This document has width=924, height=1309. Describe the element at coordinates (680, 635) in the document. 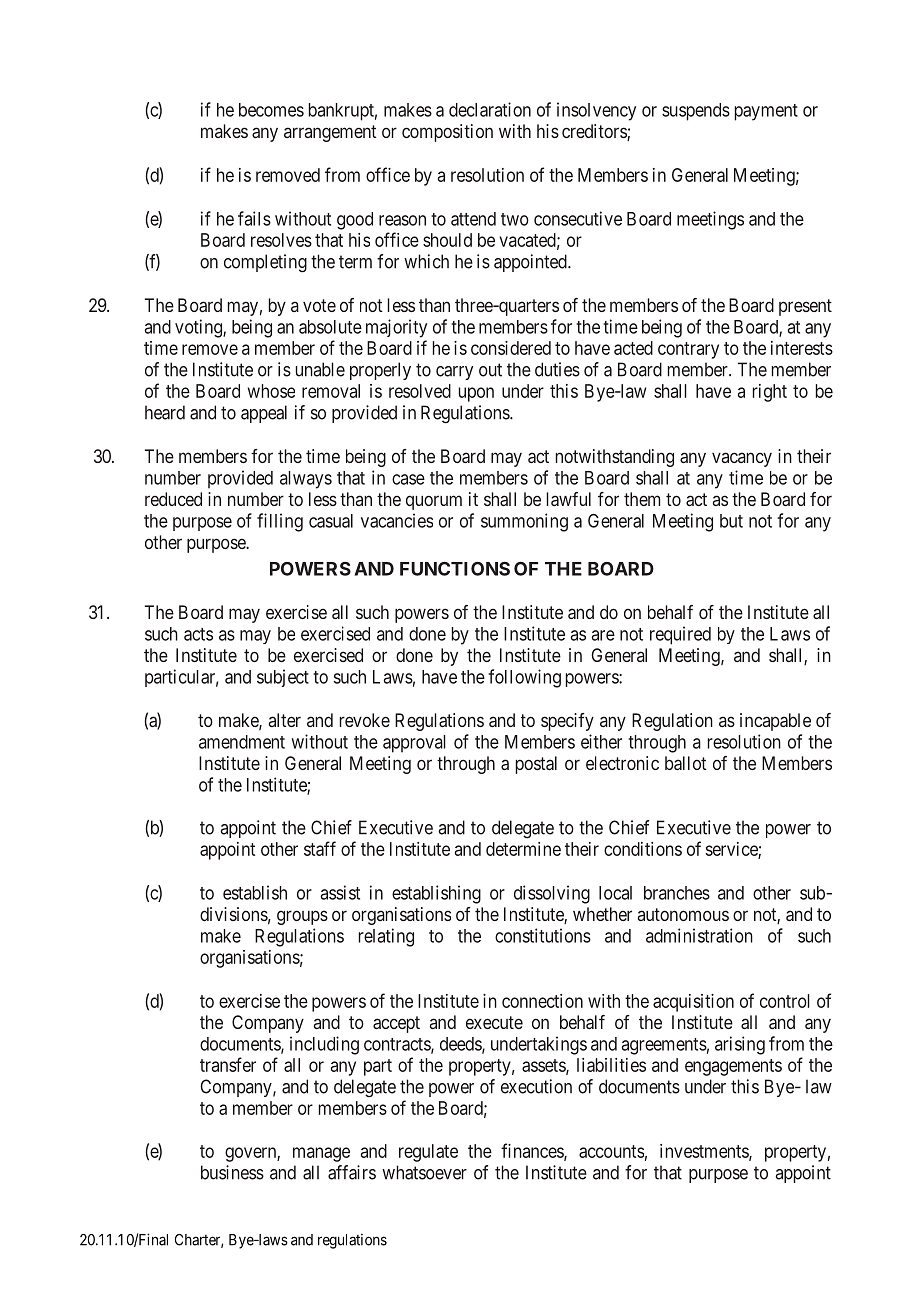

I see `required` at that location.
